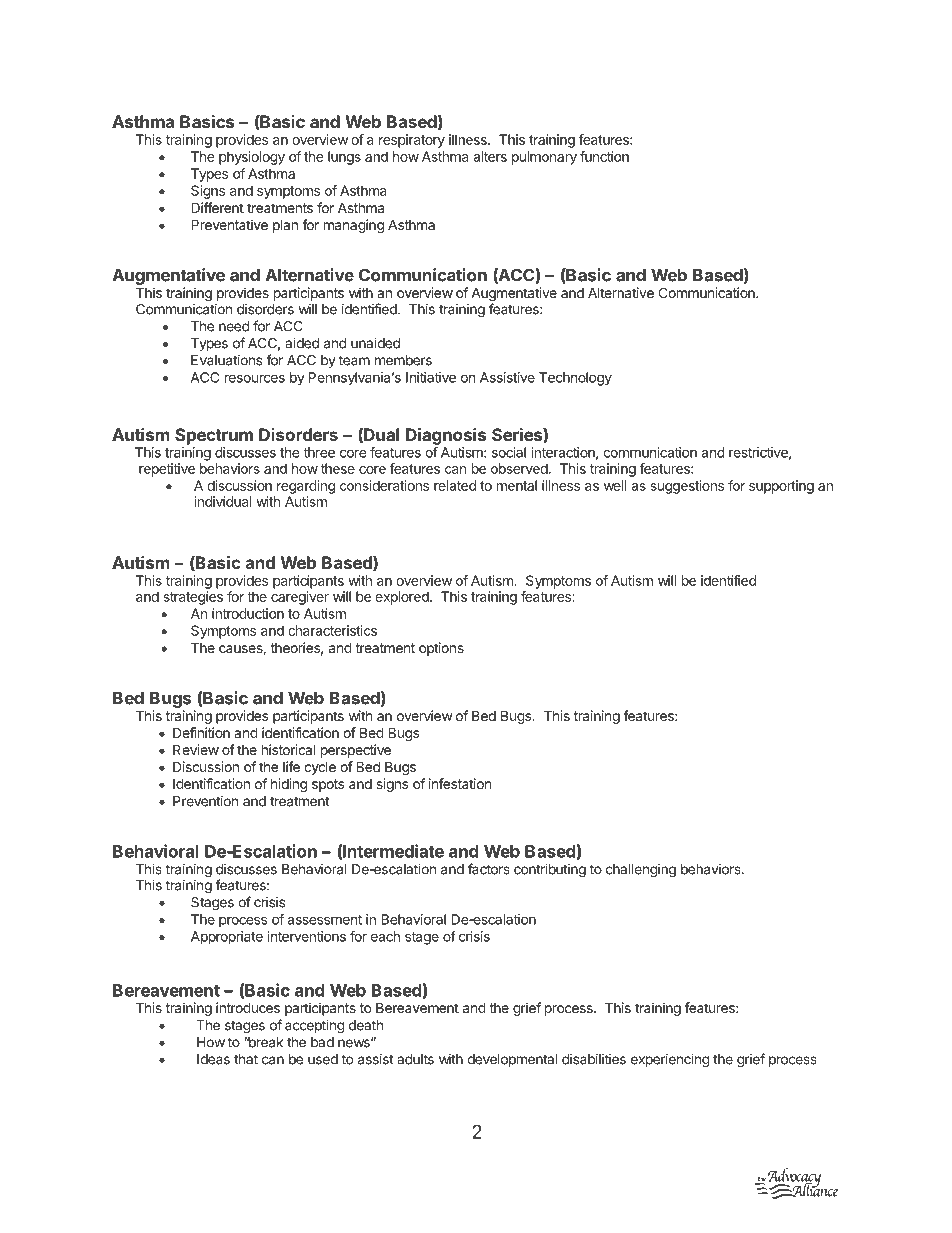 Image resolution: width=952 pixels, height=1233 pixels. What do you see at coordinates (550, 871) in the screenshot?
I see `contributing` at bounding box center [550, 871].
